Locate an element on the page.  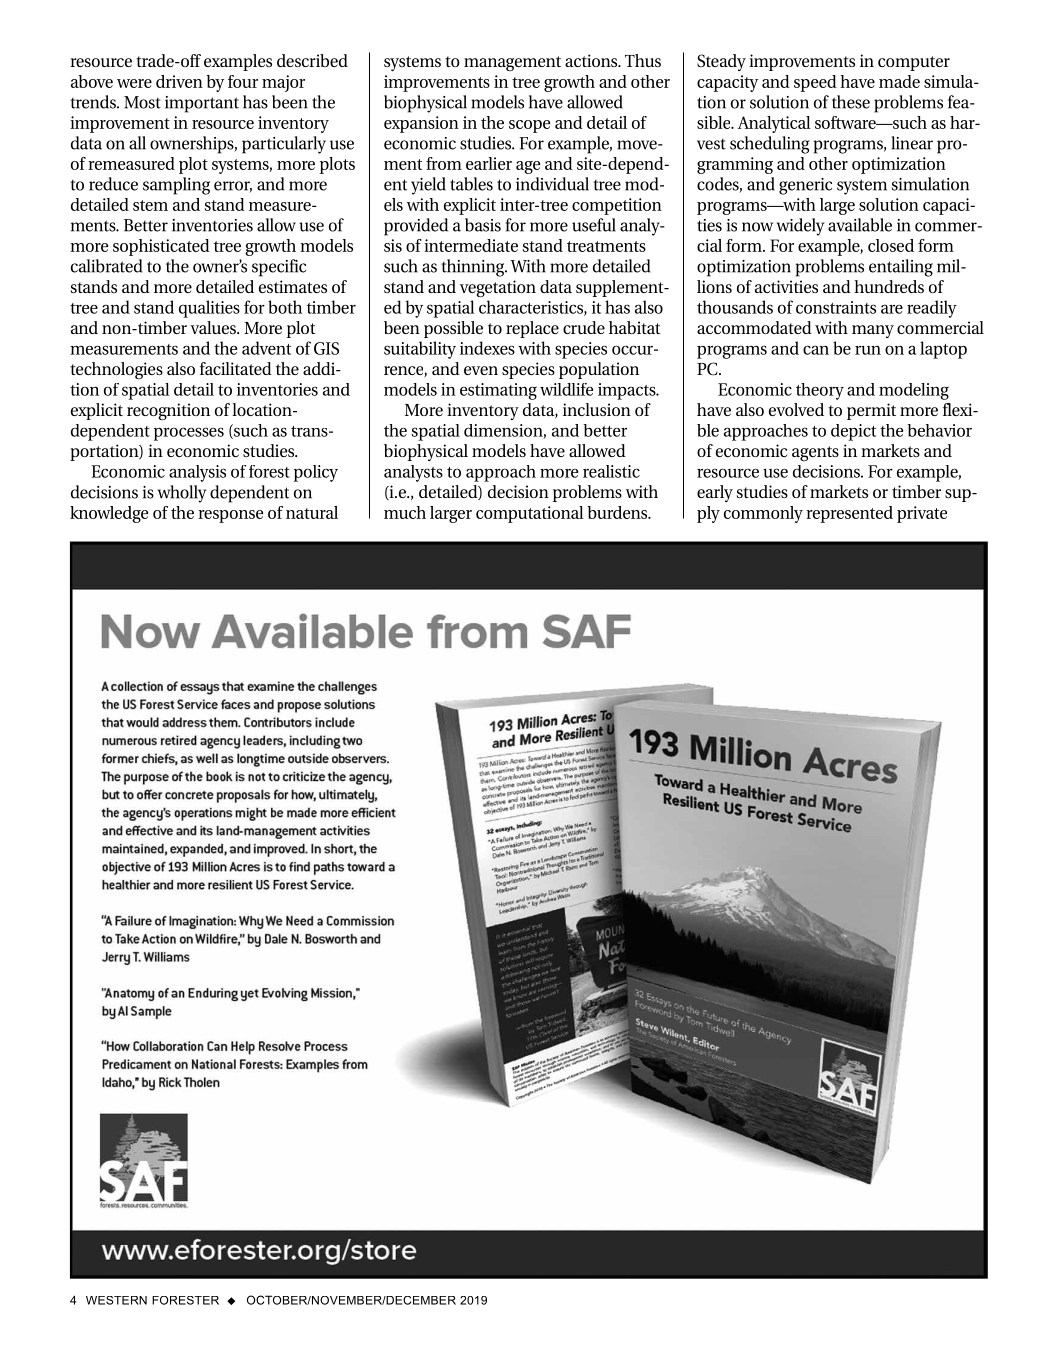
scope is located at coordinates (529, 126).
